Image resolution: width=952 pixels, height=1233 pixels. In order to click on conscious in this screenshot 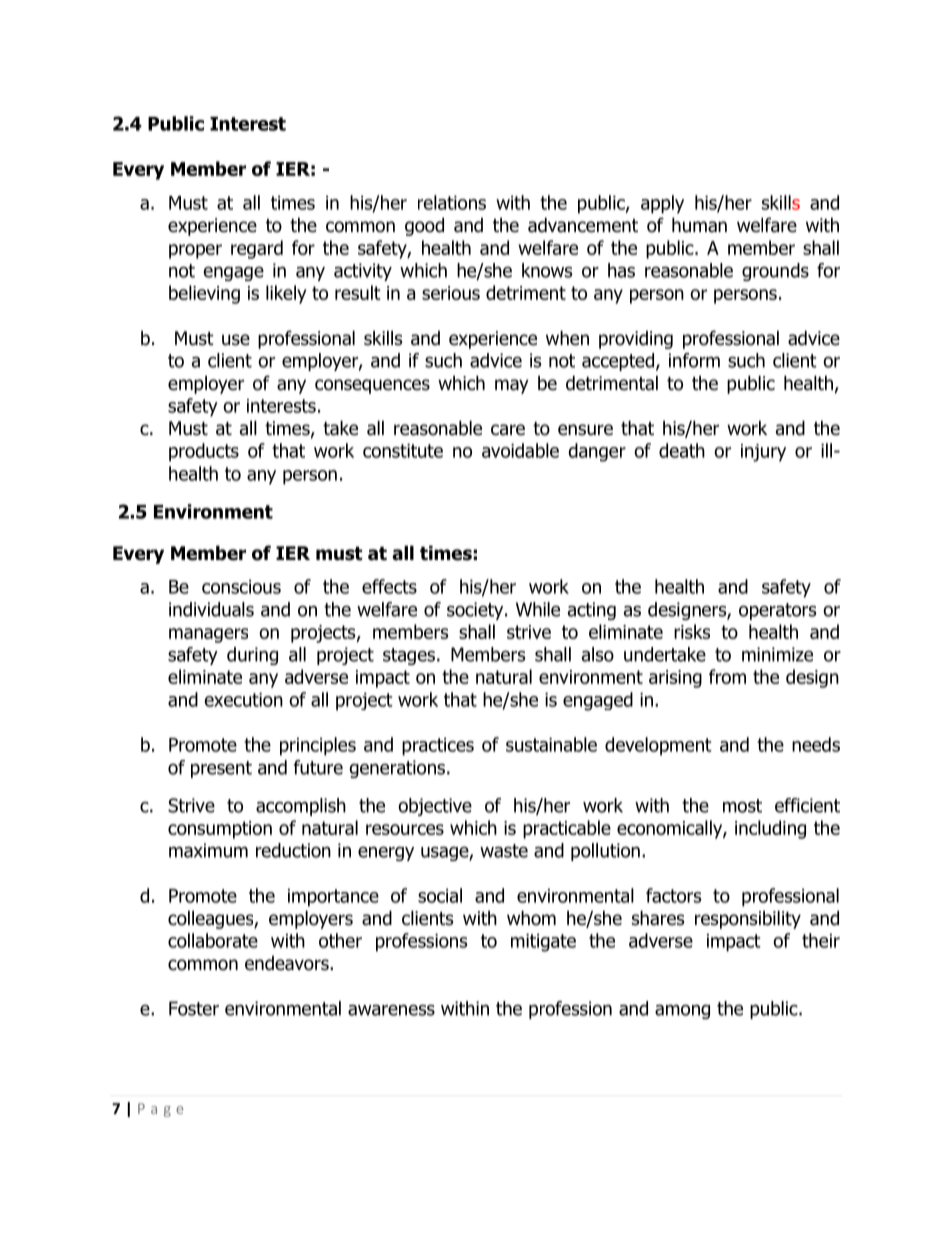, I will do `click(241, 587)`.
